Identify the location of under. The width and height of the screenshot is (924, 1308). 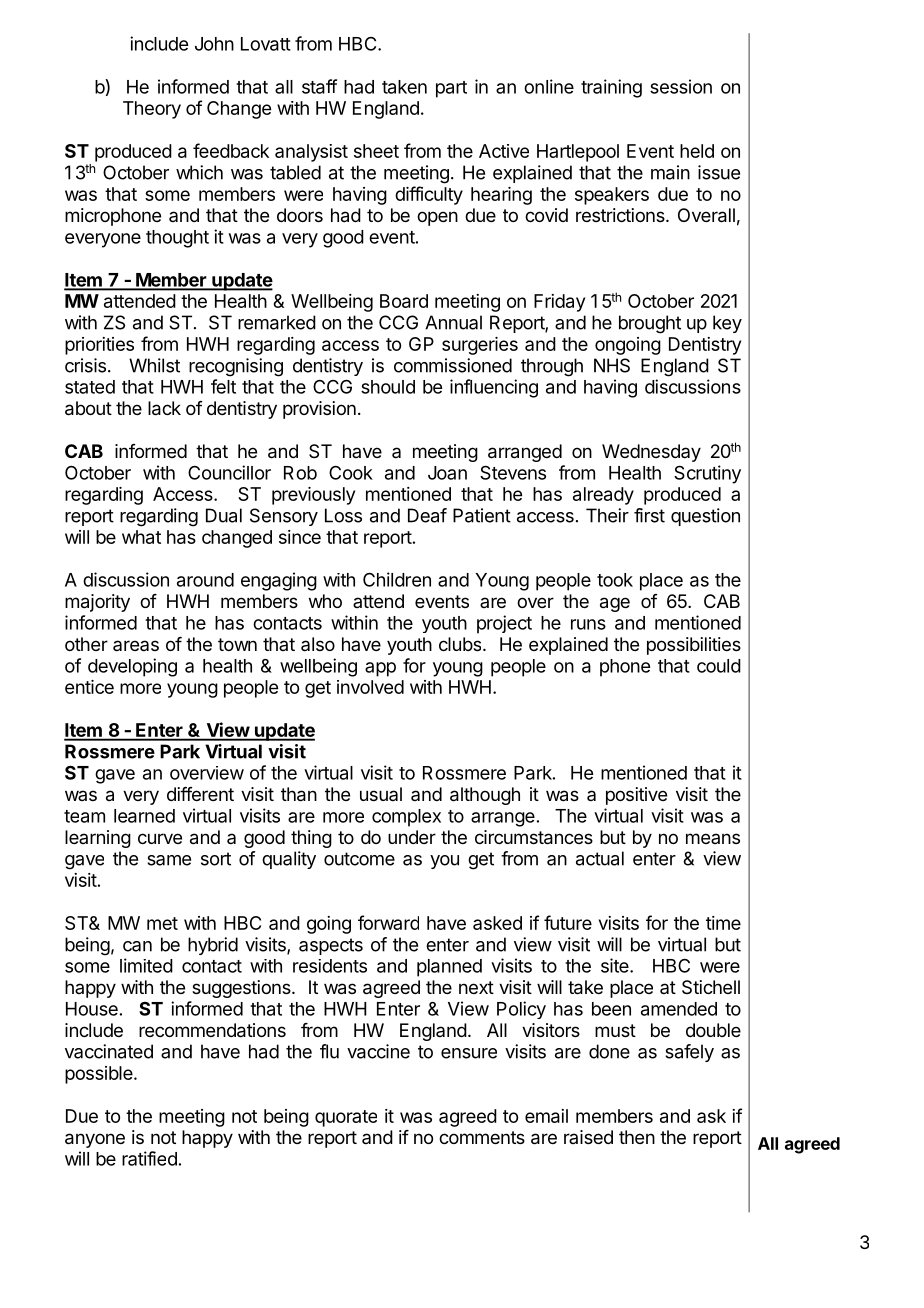
(412, 837).
